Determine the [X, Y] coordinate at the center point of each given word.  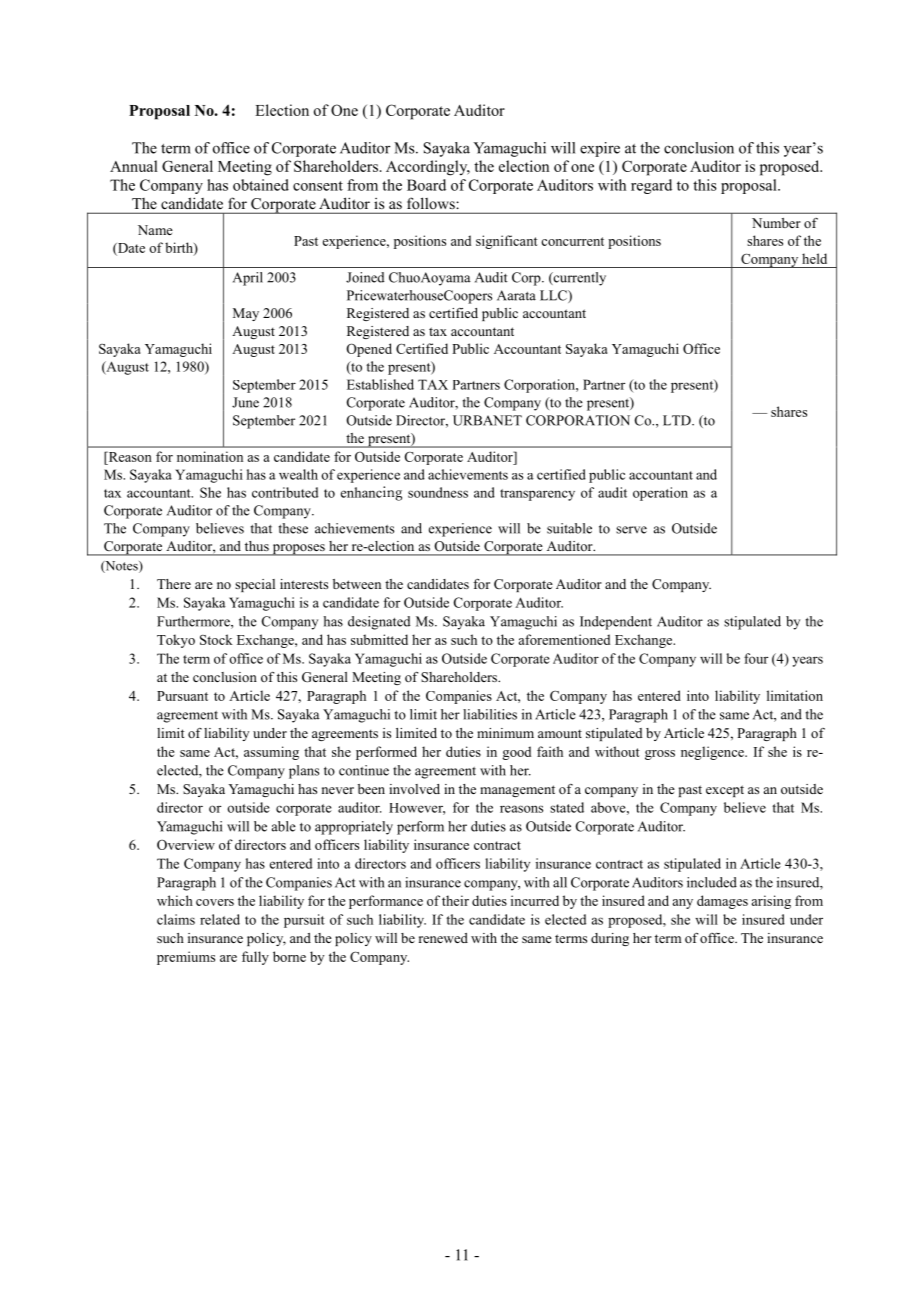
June [245, 402]
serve [631, 530]
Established [380, 384]
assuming [271, 753]
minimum [505, 733]
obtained [261, 185]
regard [651, 186]
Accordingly [428, 168]
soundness [438, 492]
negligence [713, 753]
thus [257, 546]
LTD [678, 420]
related [220, 919]
